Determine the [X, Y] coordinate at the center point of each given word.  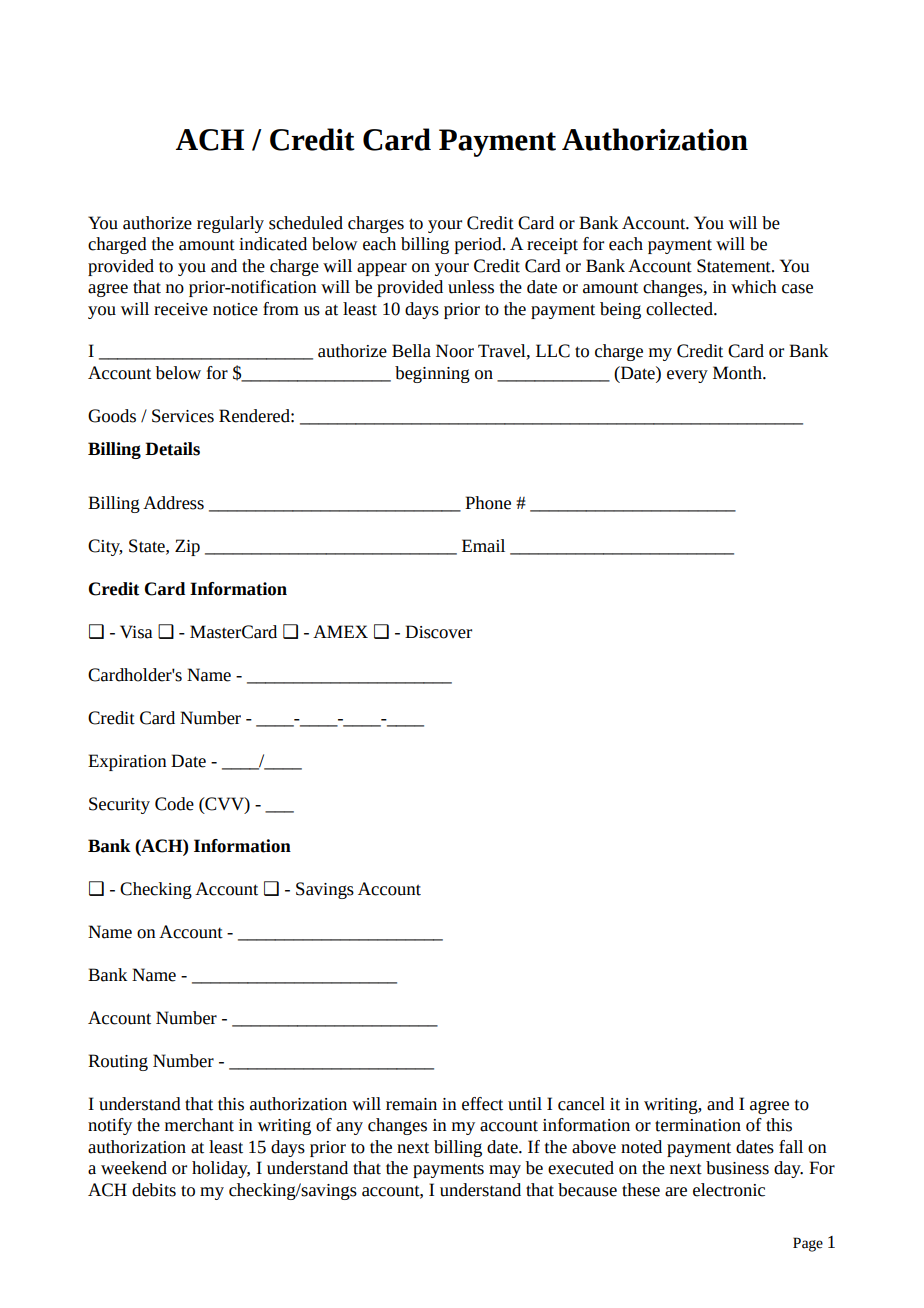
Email [483, 546]
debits [154, 1190]
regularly [230, 224]
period [479, 245]
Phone [488, 503]
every [687, 376]
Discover [438, 632]
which [754, 287]
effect [482, 1104]
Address [173, 503]
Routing [118, 1062]
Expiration [127, 762]
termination [698, 1125]
